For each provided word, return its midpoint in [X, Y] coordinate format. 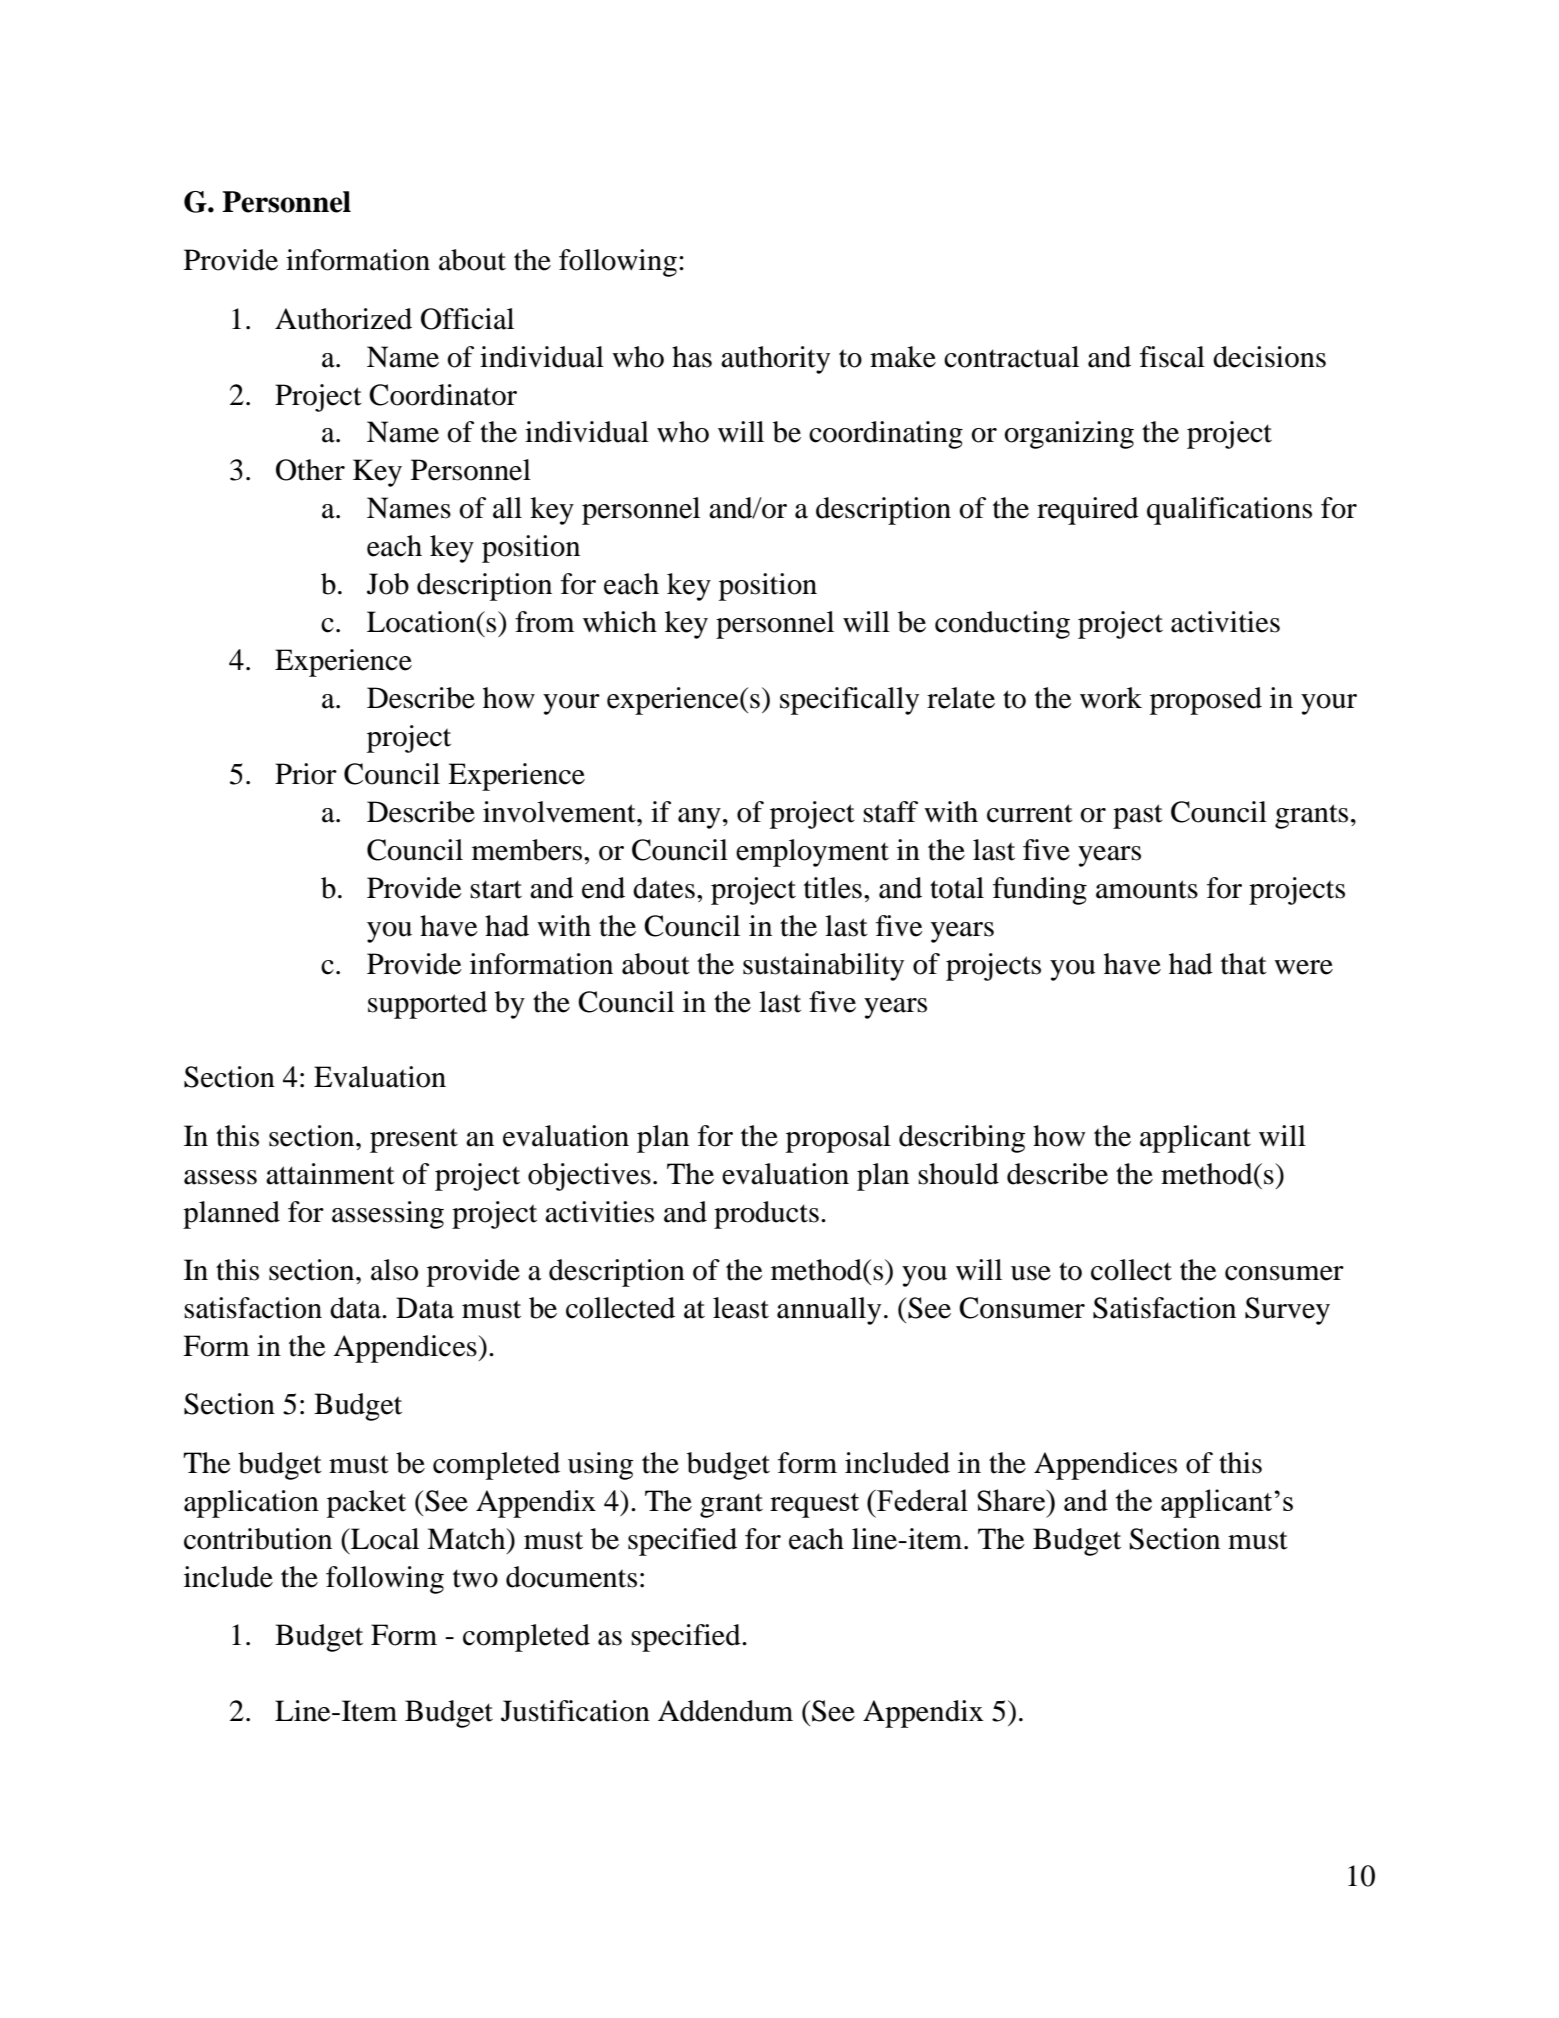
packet [366, 1504]
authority [775, 360]
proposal [838, 1139]
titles [833, 888]
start [496, 889]
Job [388, 584]
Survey [1287, 1311]
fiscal [1172, 357]
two [475, 1578]
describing [962, 1139]
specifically [849, 701]
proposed [1206, 701]
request [814, 1505]
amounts [1147, 889]
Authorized [343, 319]
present [414, 1140]
